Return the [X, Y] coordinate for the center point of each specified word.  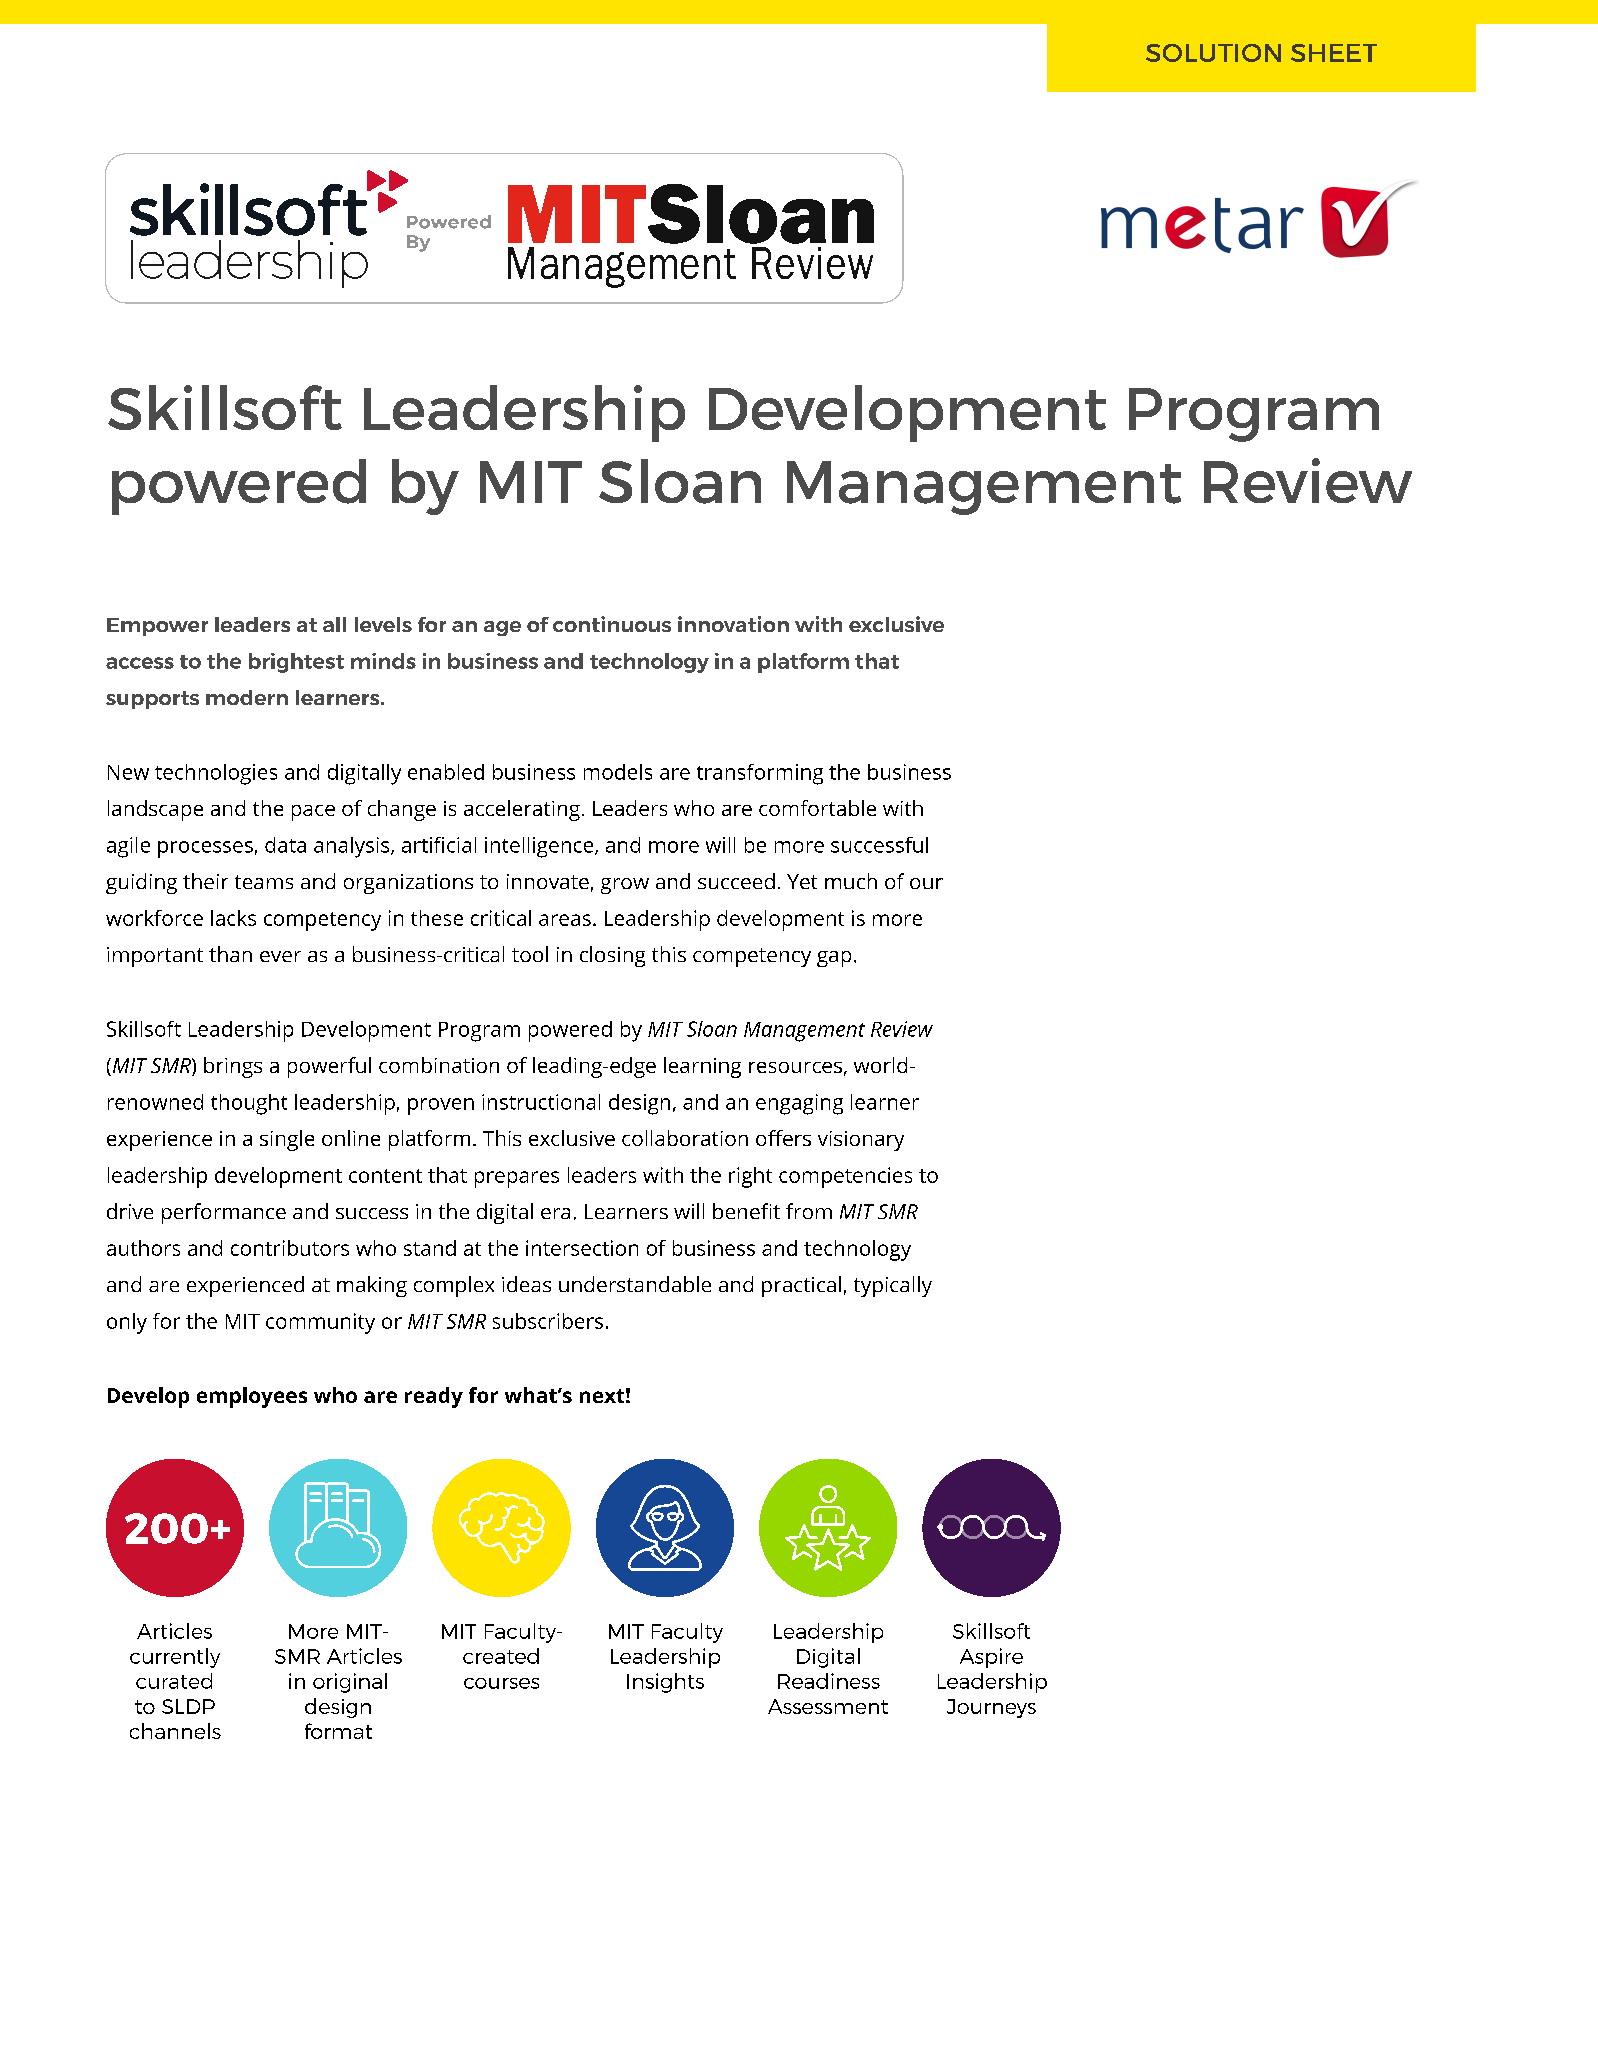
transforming [760, 774]
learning [702, 1067]
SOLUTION [1213, 53]
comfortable [817, 808]
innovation [733, 624]
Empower [157, 627]
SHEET [1334, 53]
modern [247, 697]
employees [252, 1397]
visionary [861, 1141]
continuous [612, 624]
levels [383, 624]
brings [233, 1067]
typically [893, 1286]
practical [801, 1286]
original [350, 1683]
